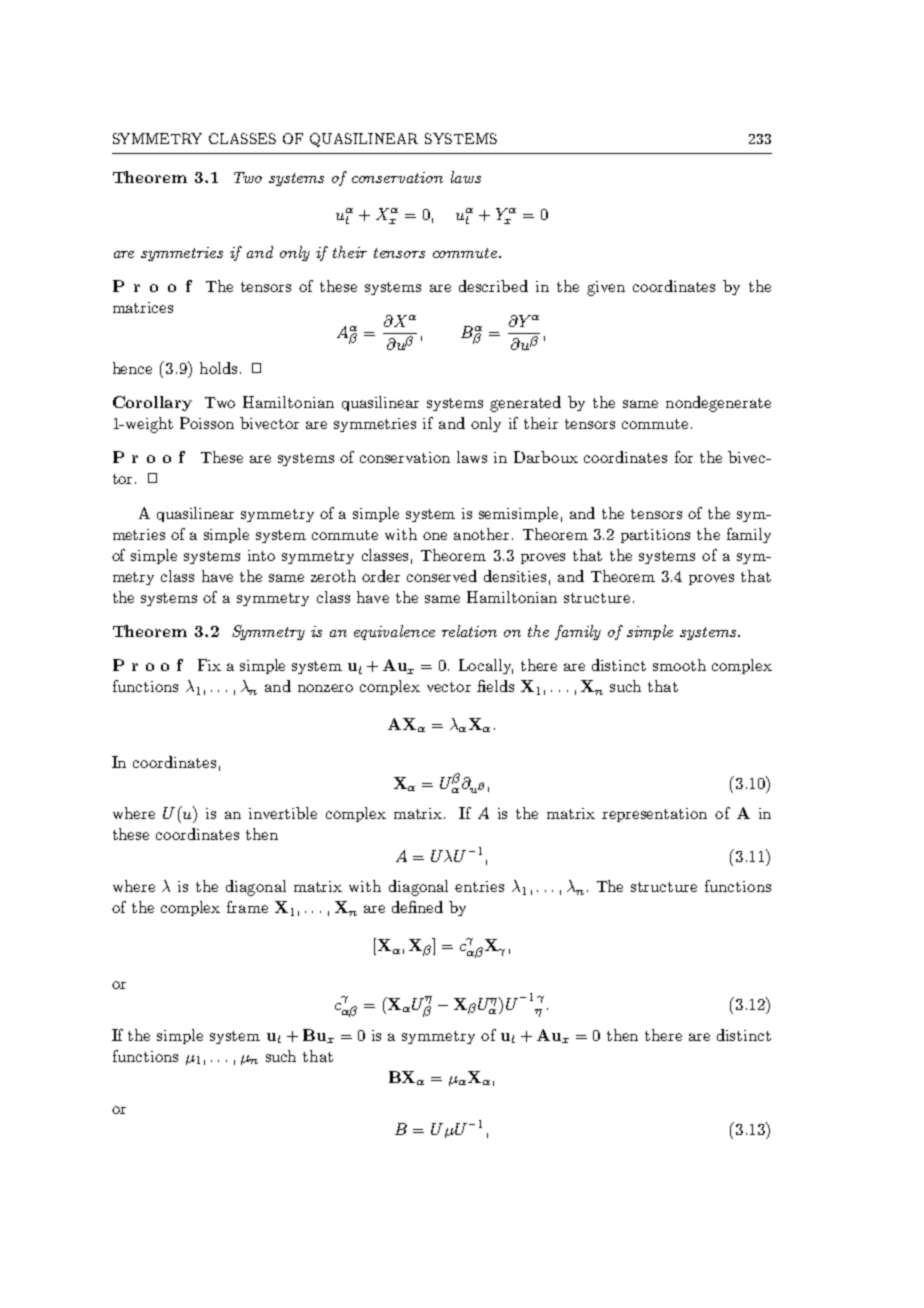 This screenshot has width=924, height=1308. Describe the element at coordinates (654, 815) in the screenshot. I see `representation` at that location.
